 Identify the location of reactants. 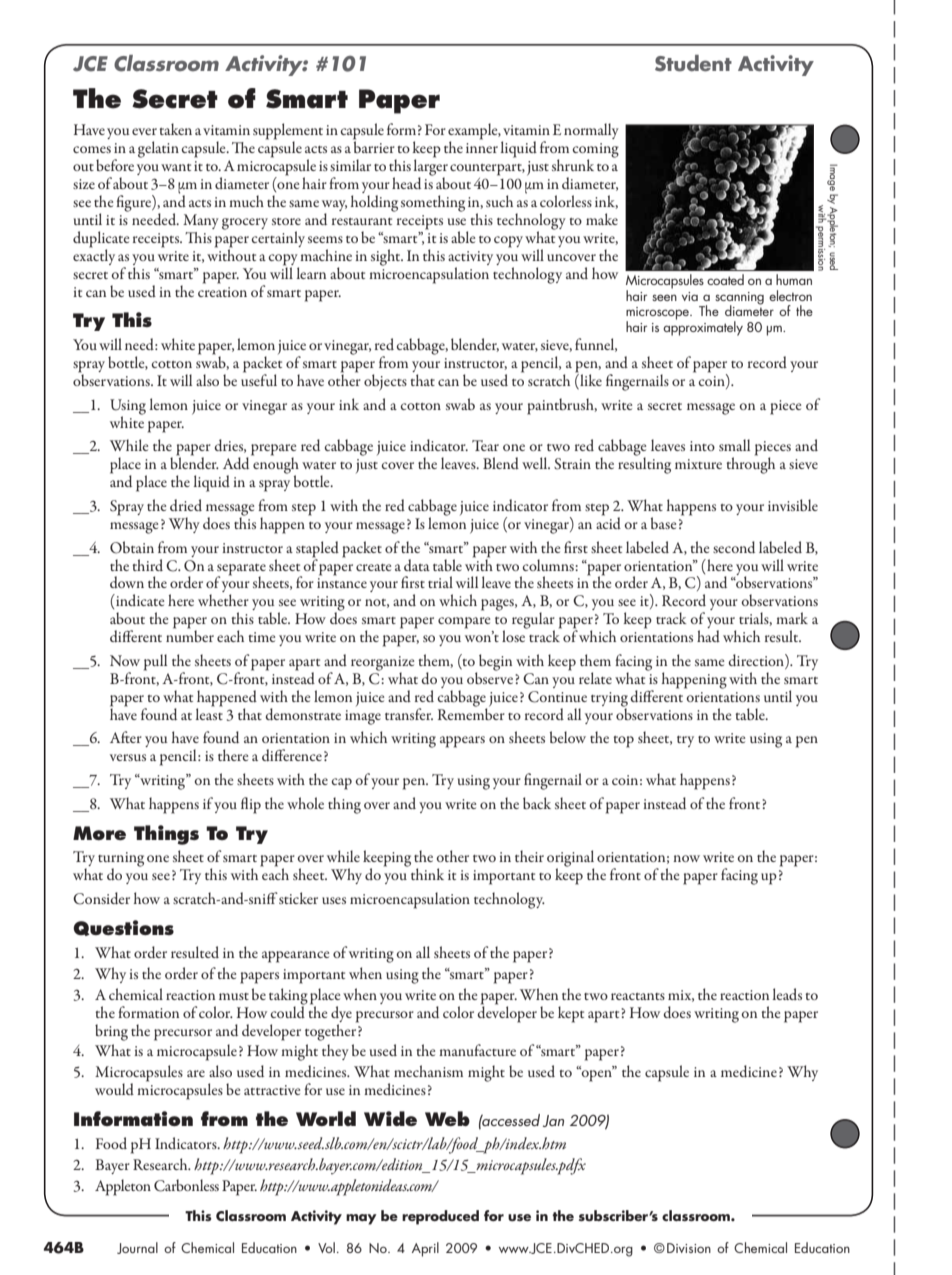
(638, 996).
